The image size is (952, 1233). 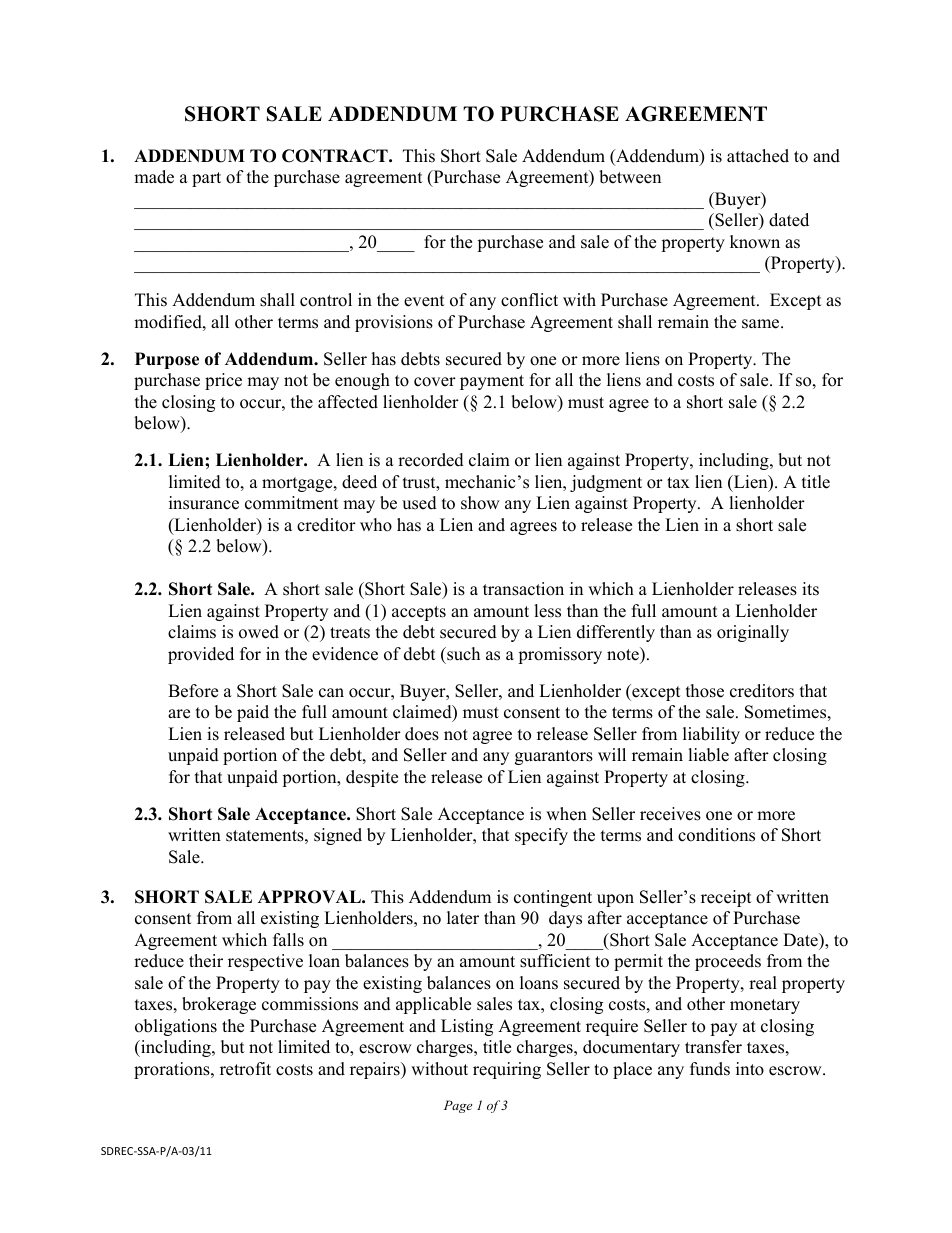 What do you see at coordinates (179, 714) in the screenshot?
I see `are` at bounding box center [179, 714].
